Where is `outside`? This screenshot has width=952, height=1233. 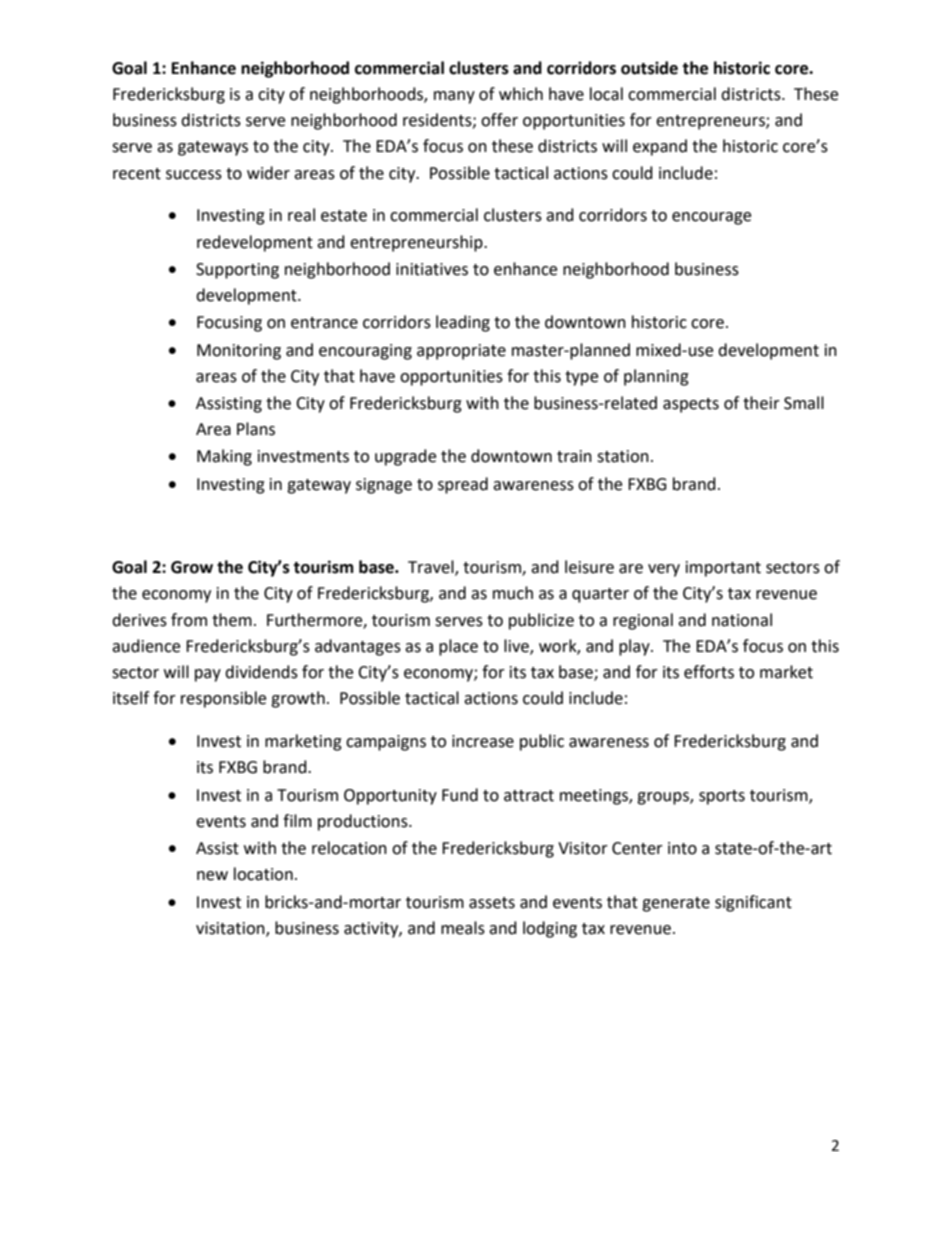
outside is located at coordinates (649, 68).
